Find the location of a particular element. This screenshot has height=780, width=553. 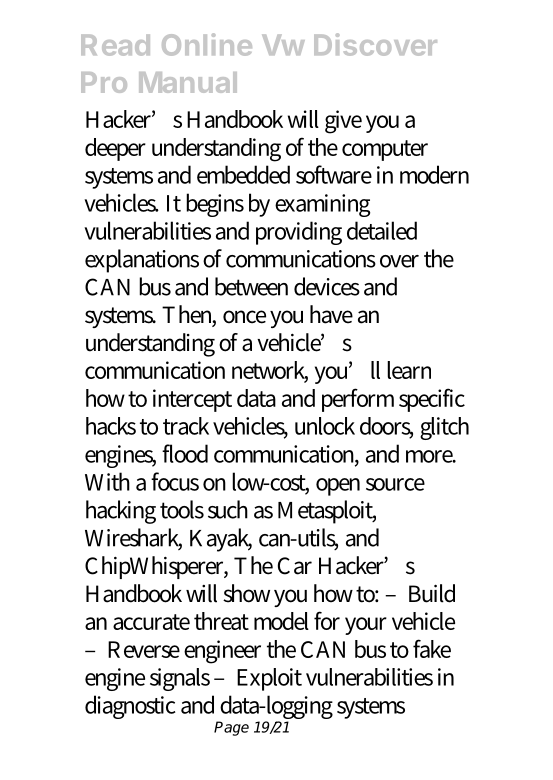

Exploit is located at coordinates (269, 679).
